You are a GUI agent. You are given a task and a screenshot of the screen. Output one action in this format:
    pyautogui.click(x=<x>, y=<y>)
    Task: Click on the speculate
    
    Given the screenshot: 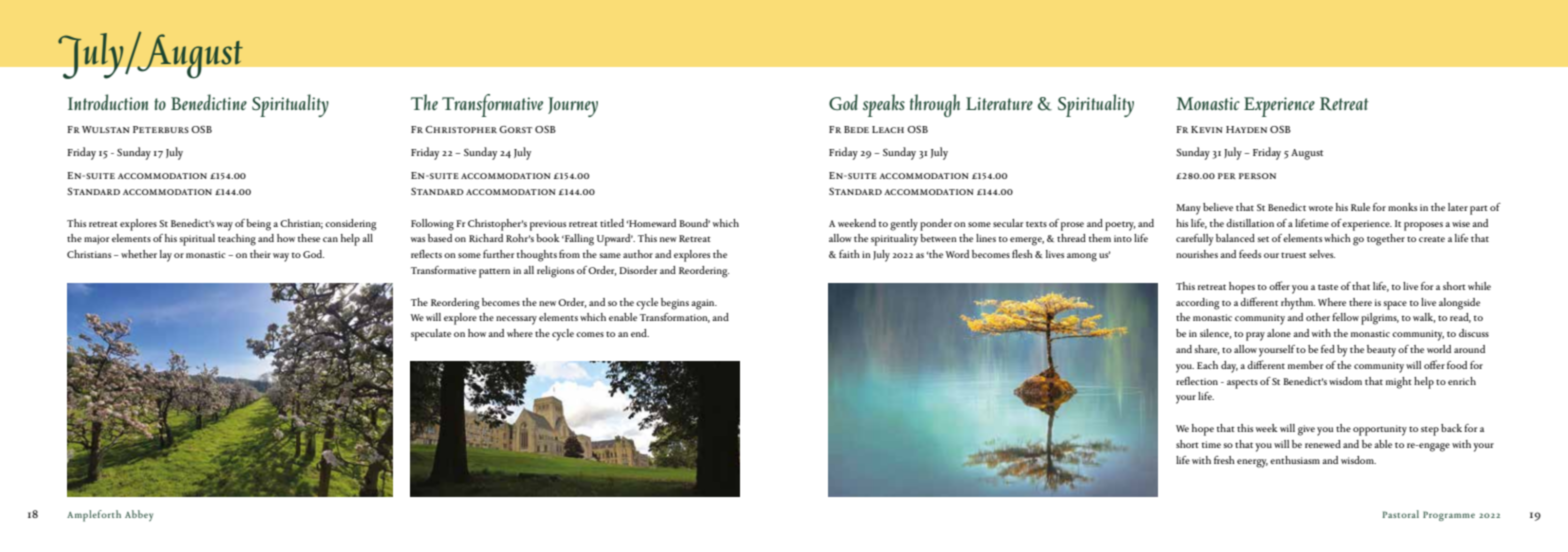 What is the action you would take?
    pyautogui.click(x=431, y=335)
